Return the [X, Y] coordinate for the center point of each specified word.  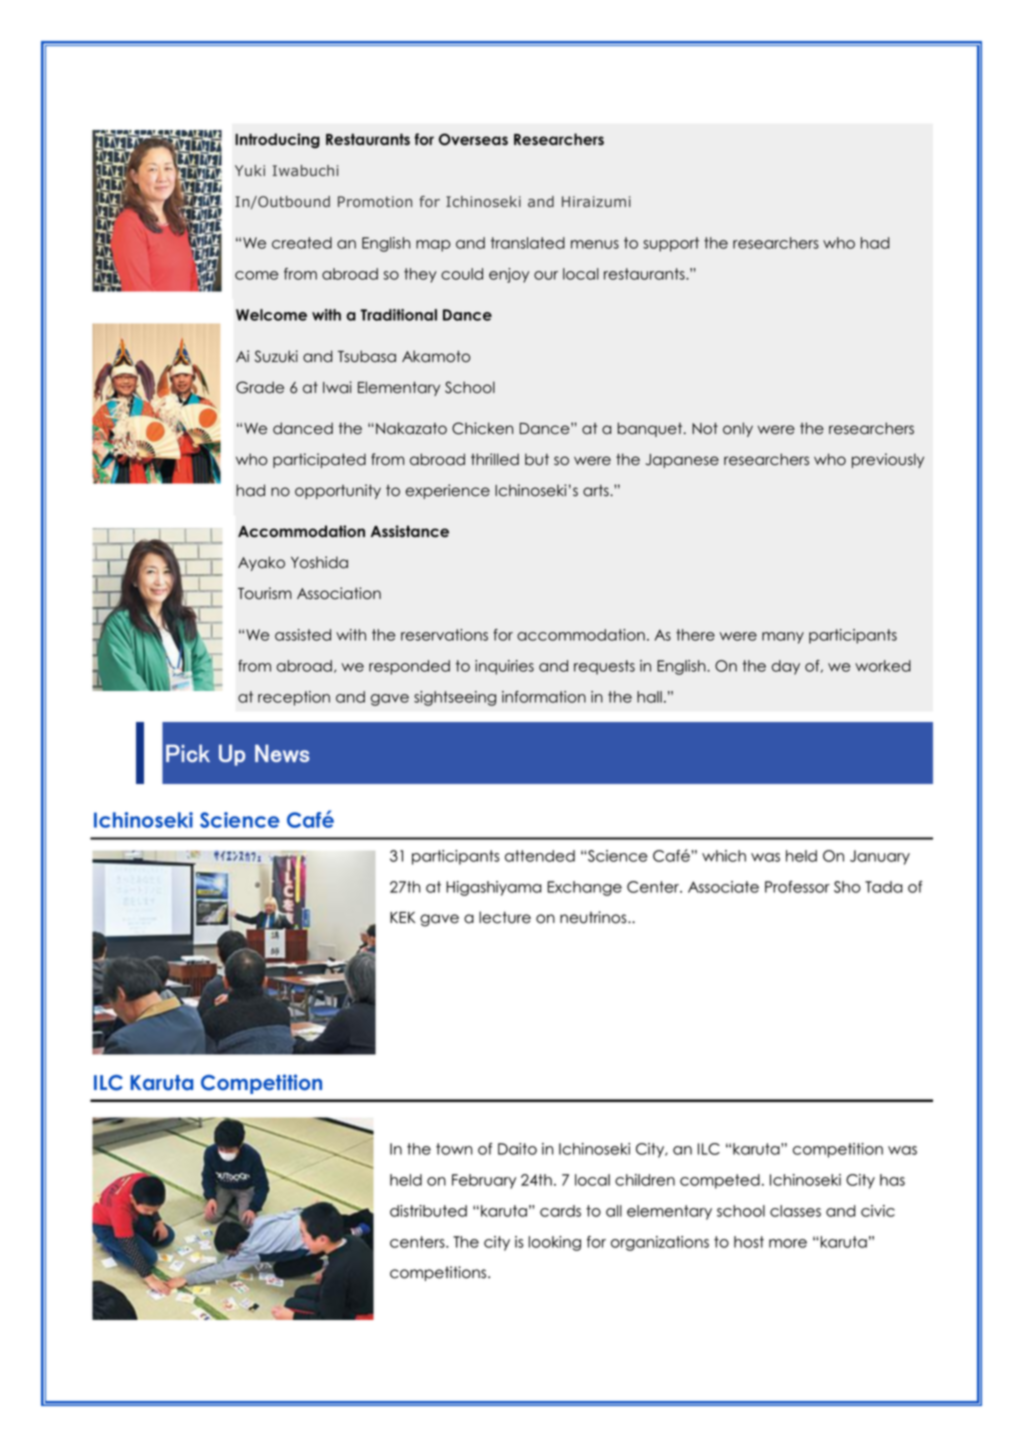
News [282, 753]
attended [540, 856]
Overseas [473, 139]
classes [795, 1211]
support [671, 244]
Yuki [250, 170]
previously [888, 460]
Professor [797, 887]
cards [560, 1211]
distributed [428, 1211]
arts [597, 490]
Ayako [261, 563]
